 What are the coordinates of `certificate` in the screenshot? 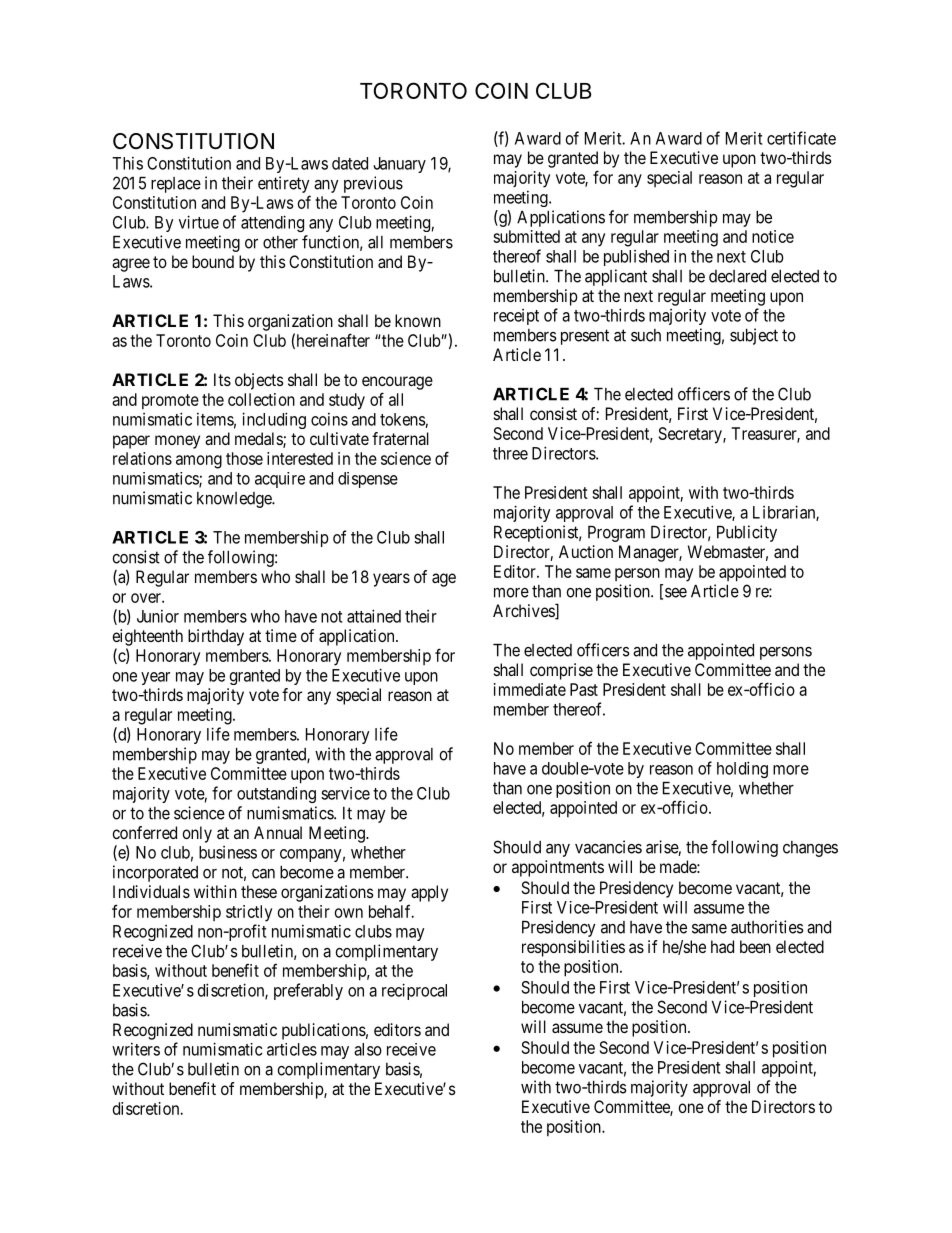 It's located at (801, 138).
